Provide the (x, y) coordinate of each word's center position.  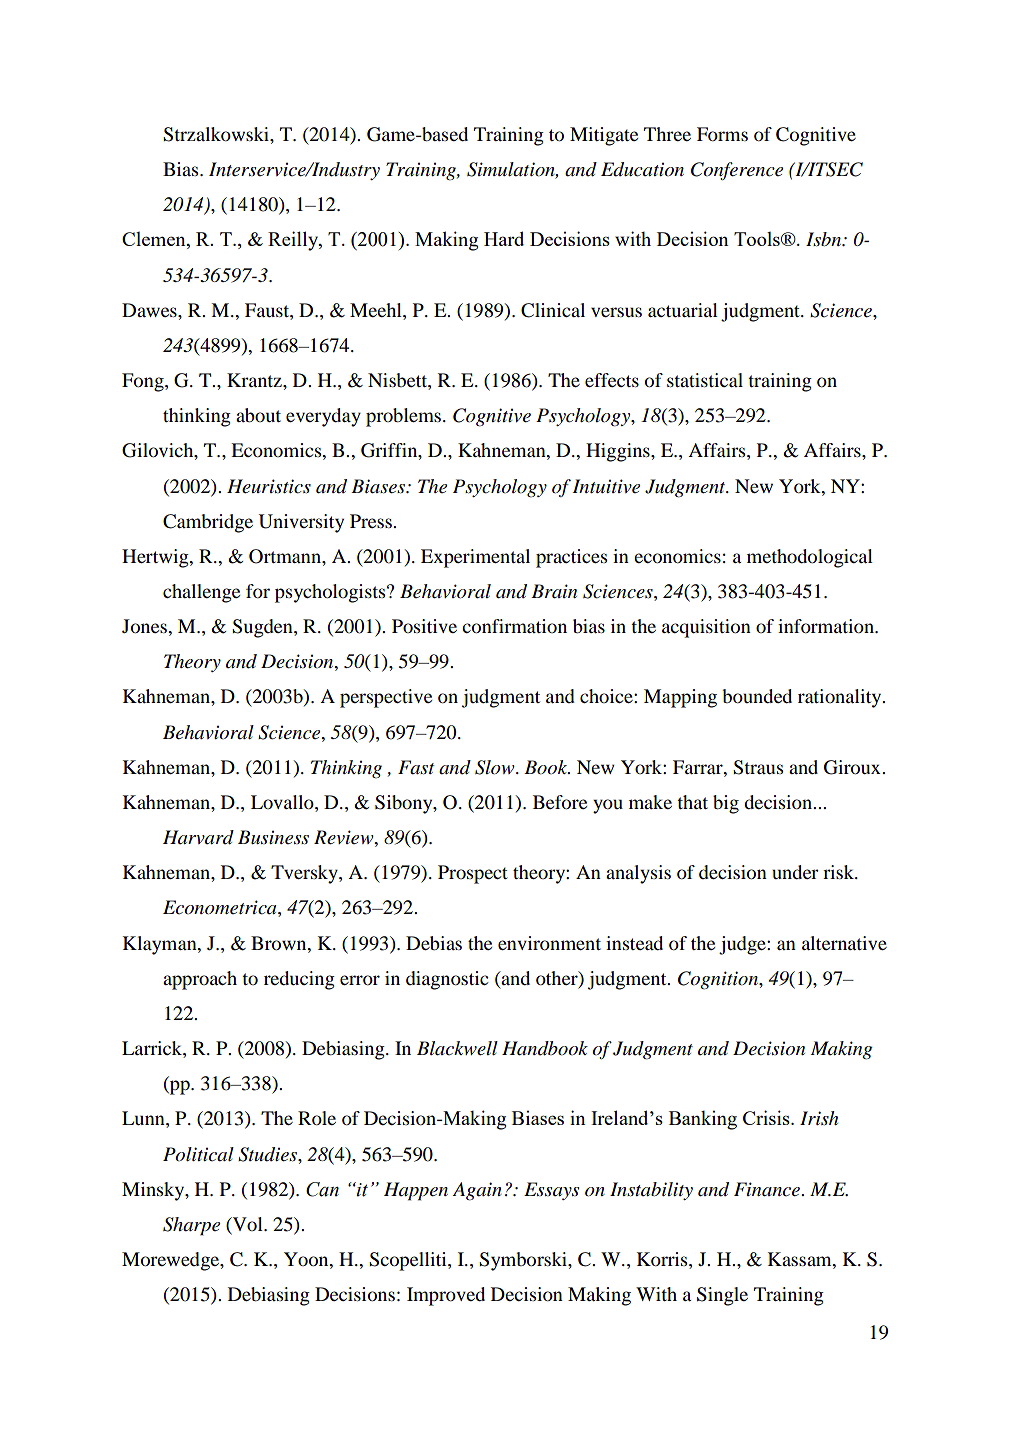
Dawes (150, 310)
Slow (496, 767)
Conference (737, 171)
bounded (757, 696)
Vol (247, 1225)
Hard (504, 238)
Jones (145, 626)
